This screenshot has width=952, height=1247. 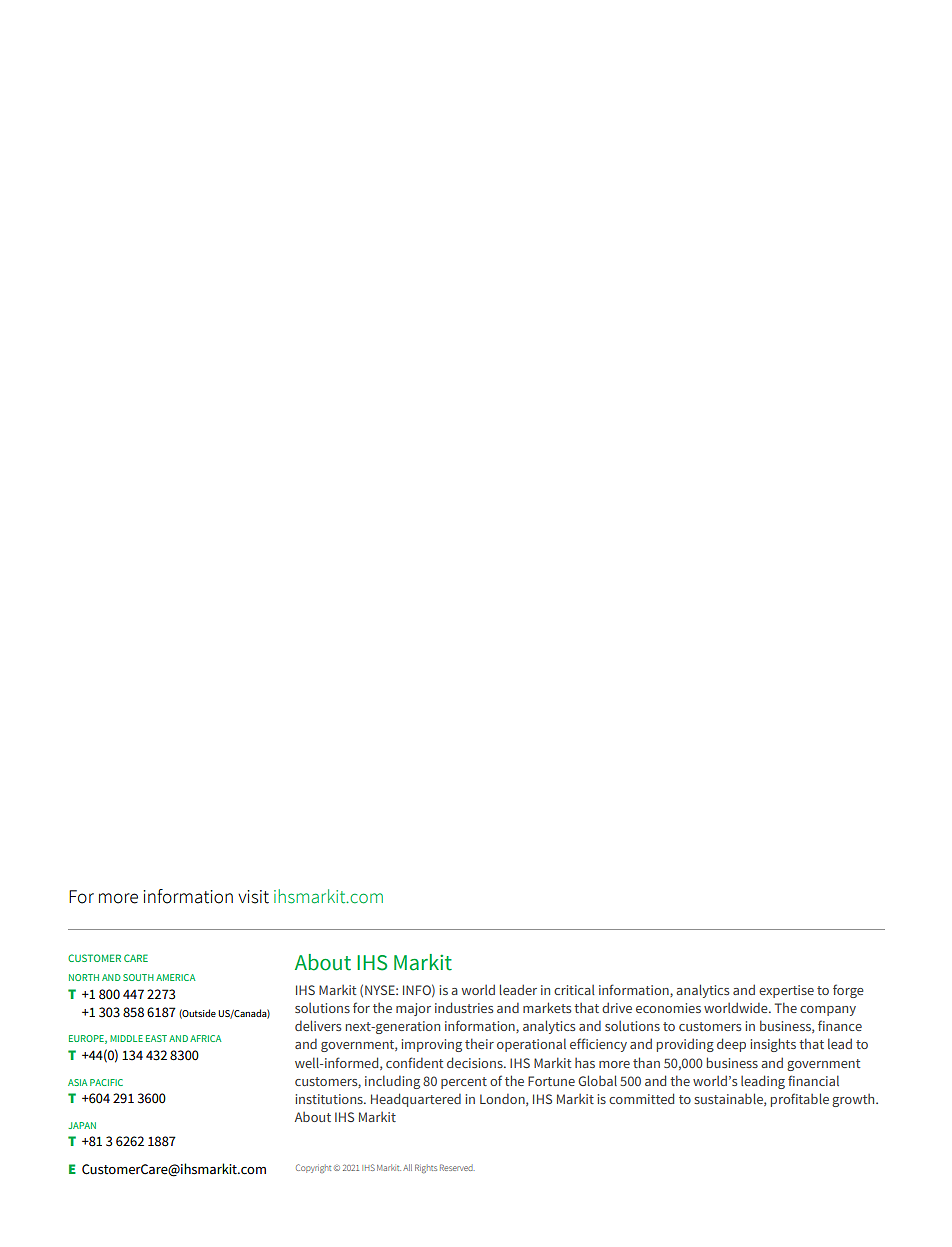 What do you see at coordinates (313, 1168) in the screenshot?
I see `Copyright` at bounding box center [313, 1168].
